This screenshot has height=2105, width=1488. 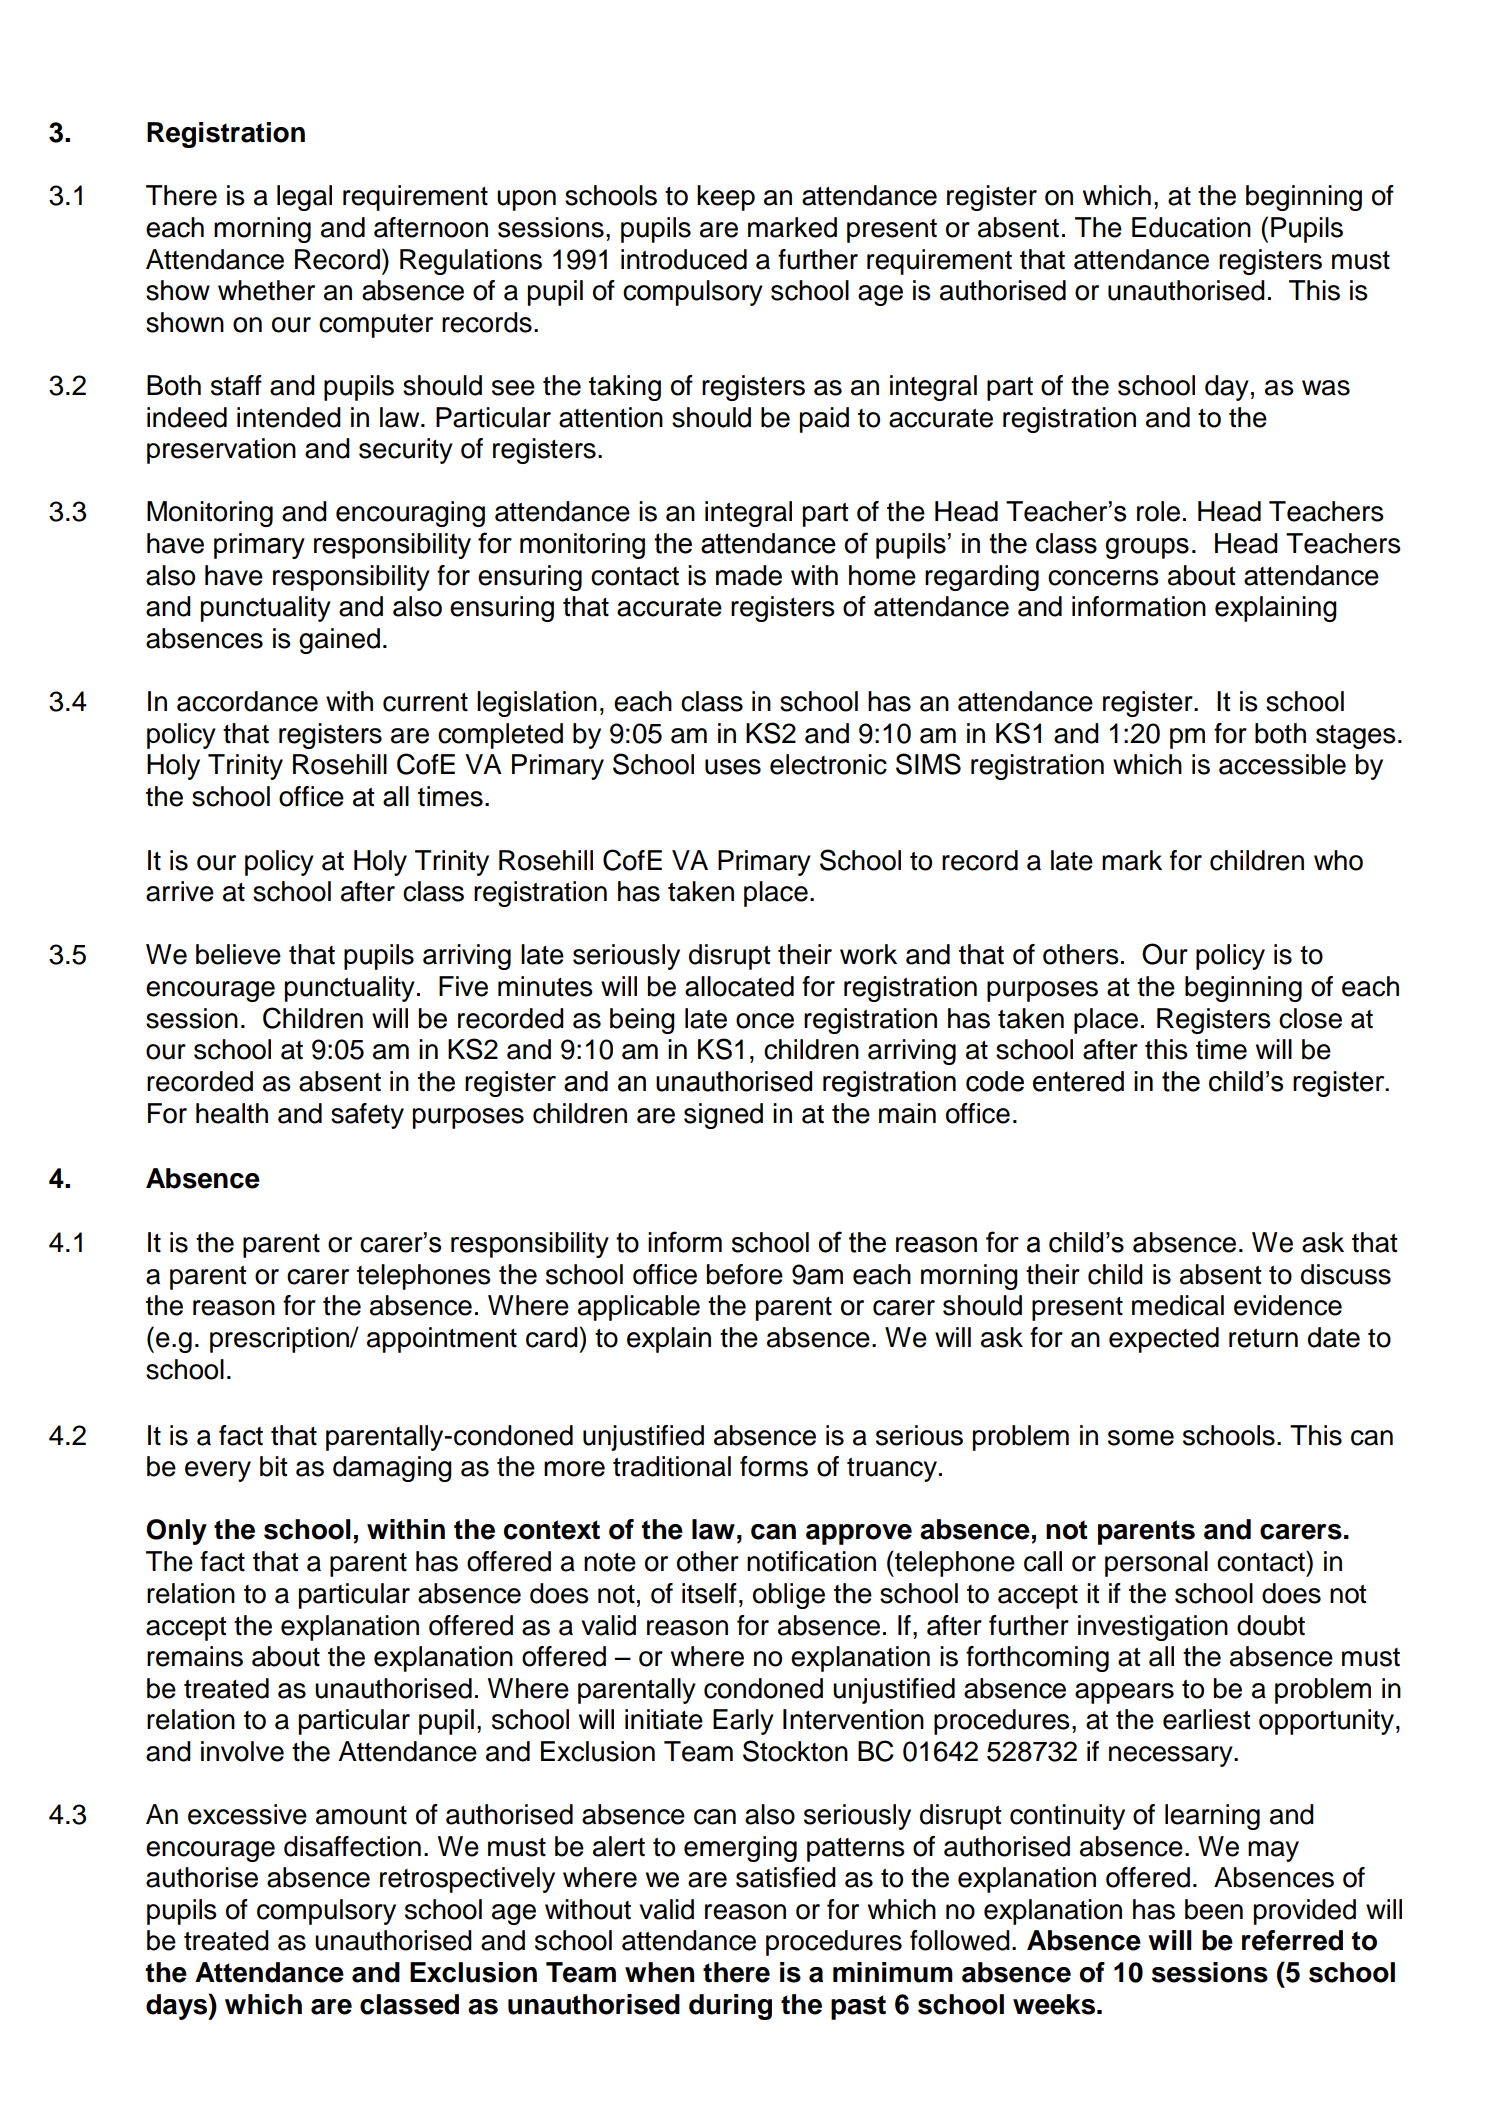 I want to click on gained, so click(x=339, y=641).
